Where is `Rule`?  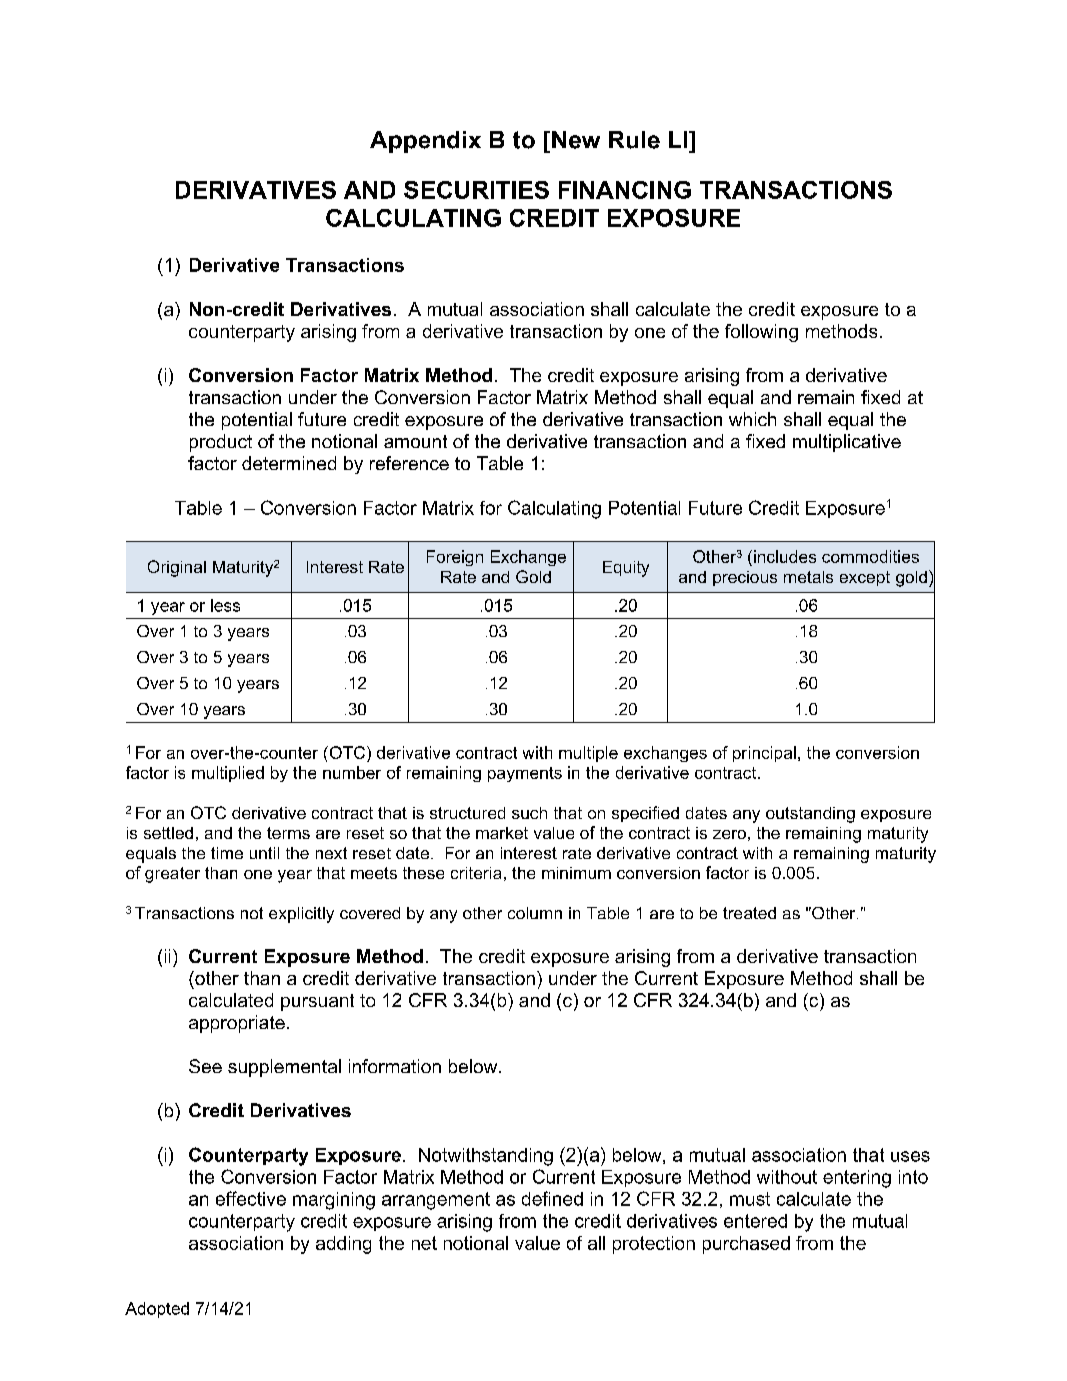 Rule is located at coordinates (634, 140).
